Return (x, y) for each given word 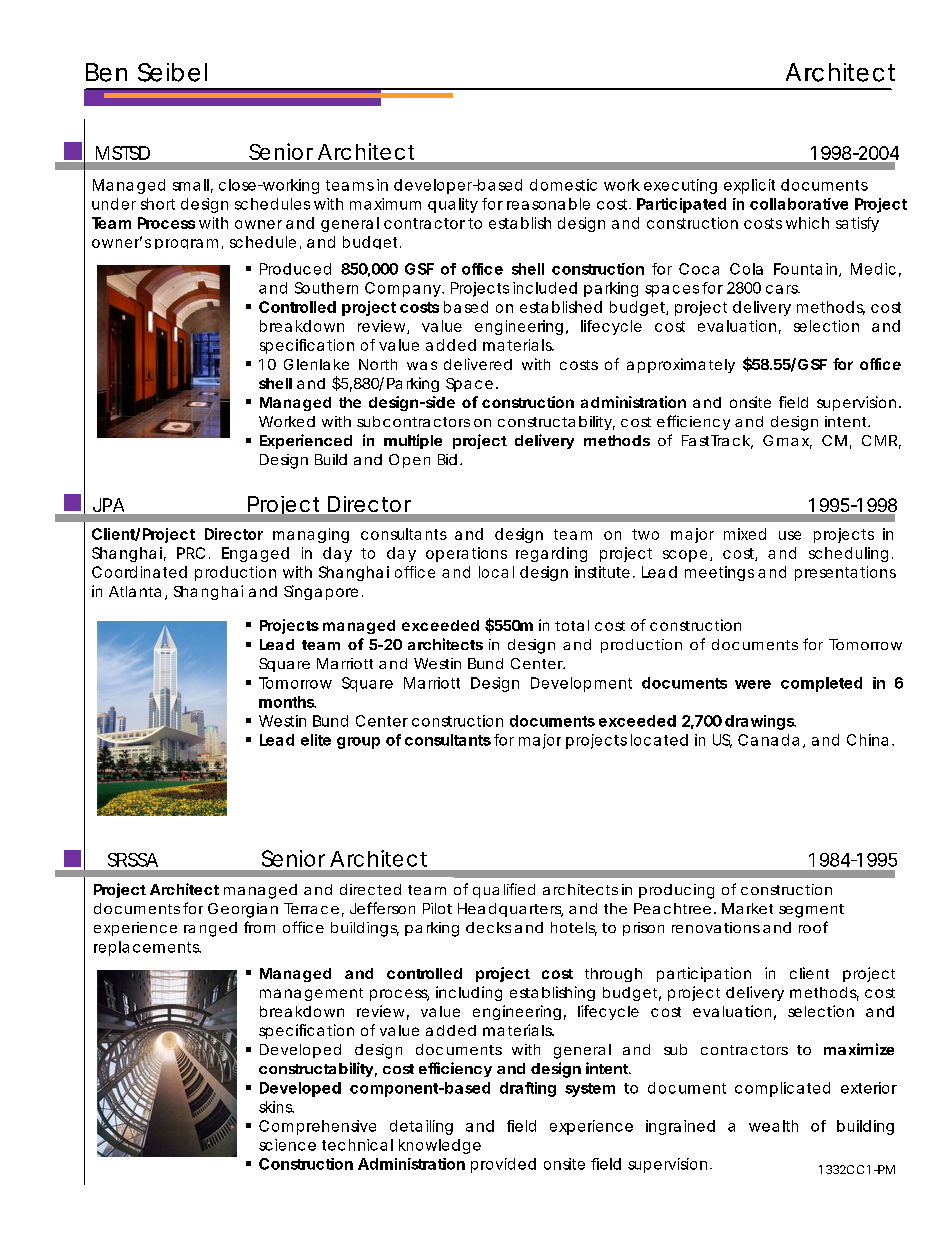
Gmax (787, 442)
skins (276, 1107)
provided (503, 1165)
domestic (563, 185)
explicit (749, 186)
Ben (106, 72)
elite (316, 740)
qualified (504, 890)
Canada (768, 740)
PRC (191, 553)
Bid (447, 459)
